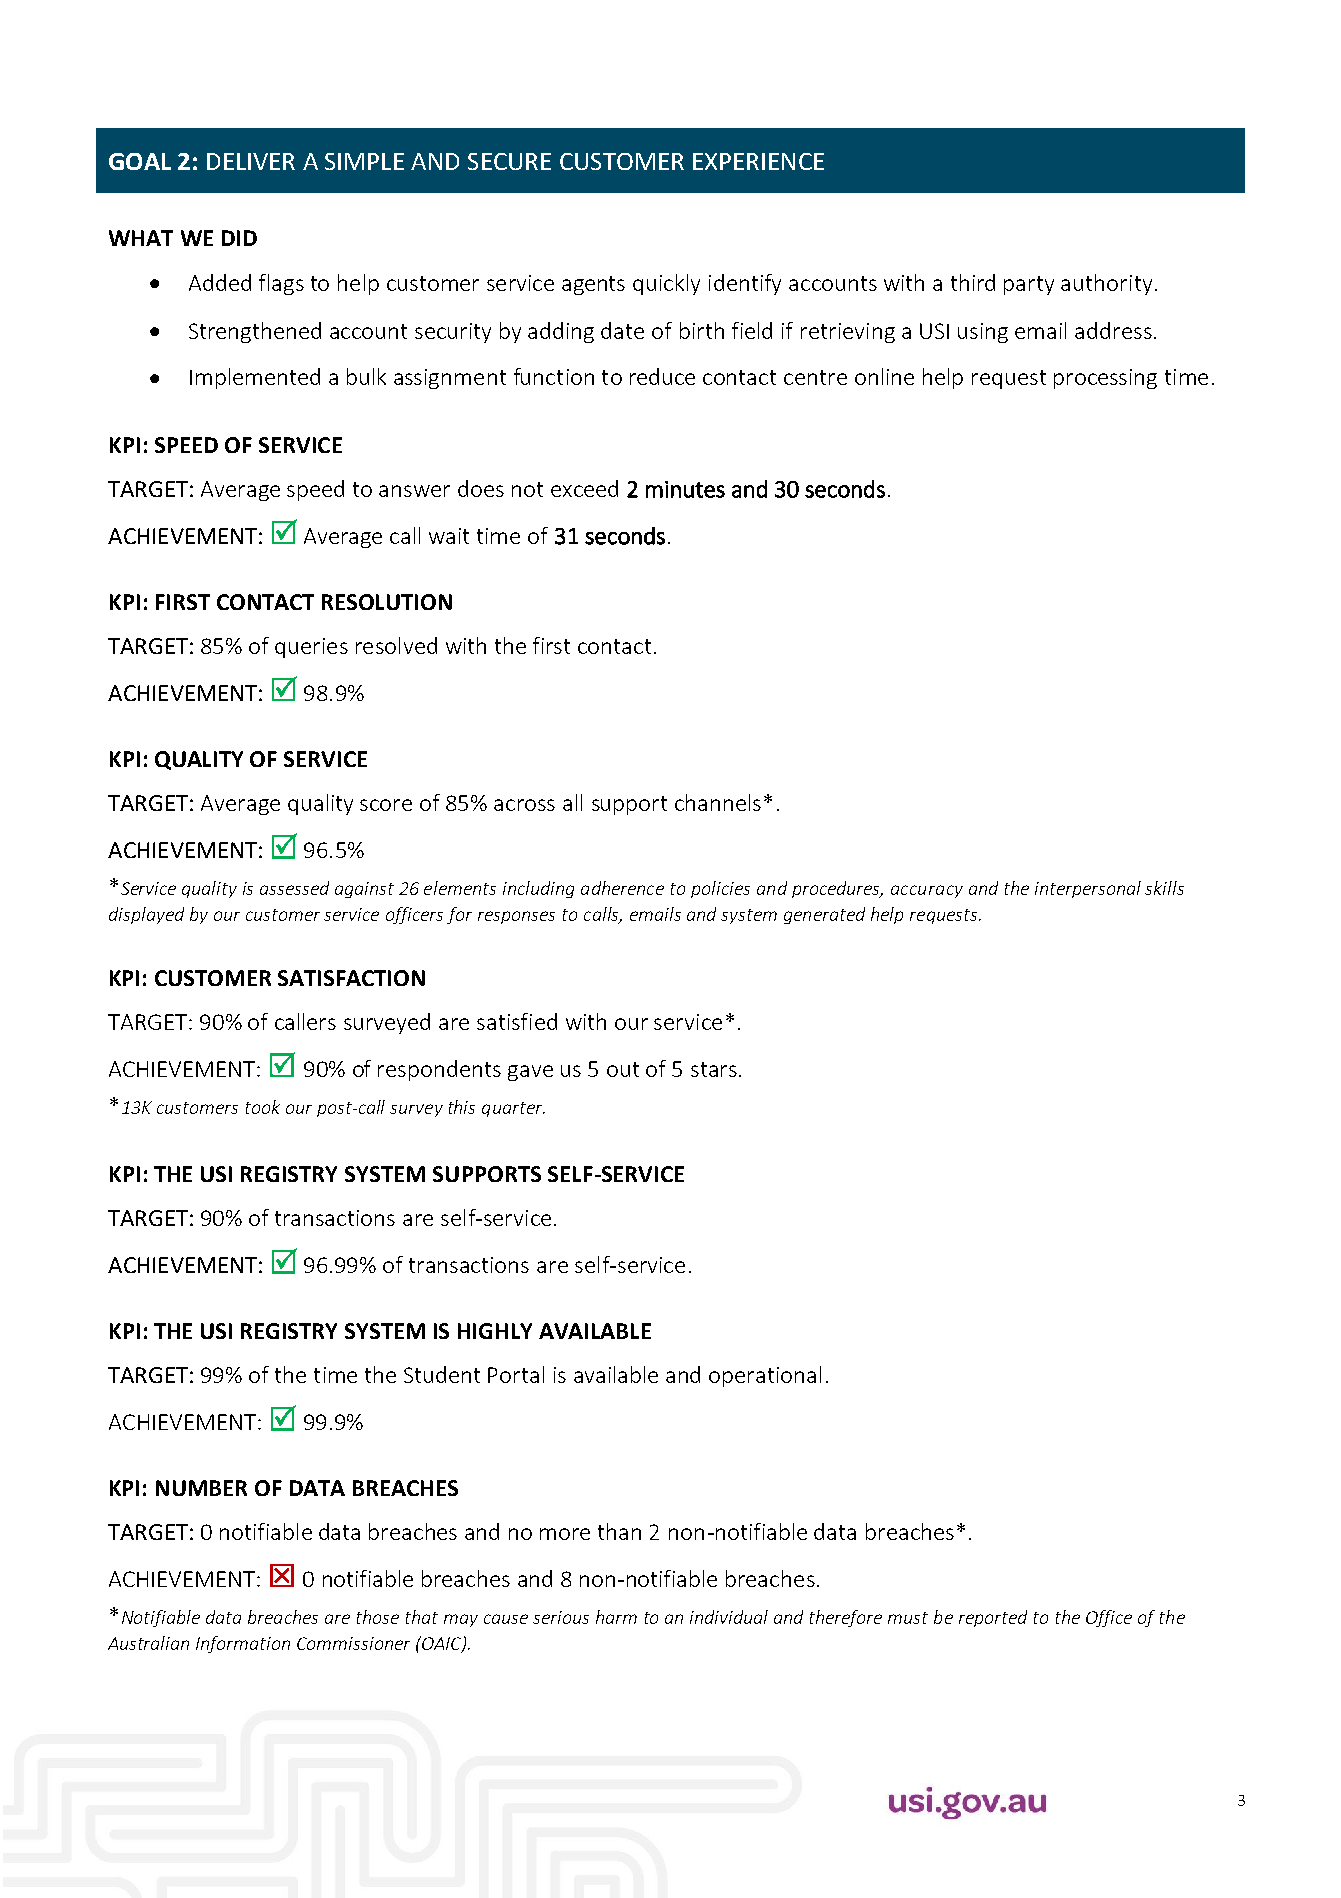  I want to click on interpersonal, so click(1088, 889).
